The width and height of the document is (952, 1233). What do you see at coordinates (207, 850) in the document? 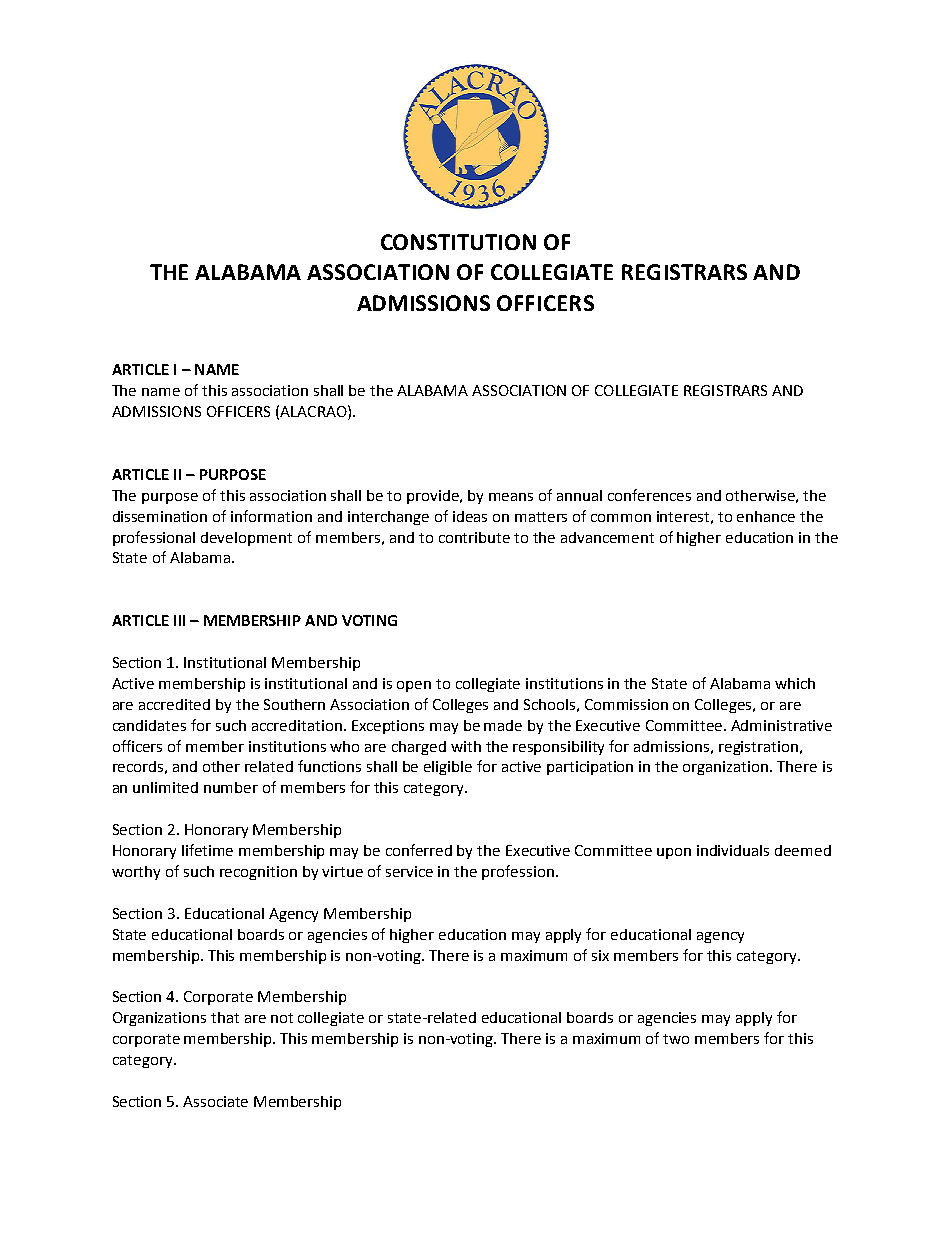
I see `lifetime` at bounding box center [207, 850].
